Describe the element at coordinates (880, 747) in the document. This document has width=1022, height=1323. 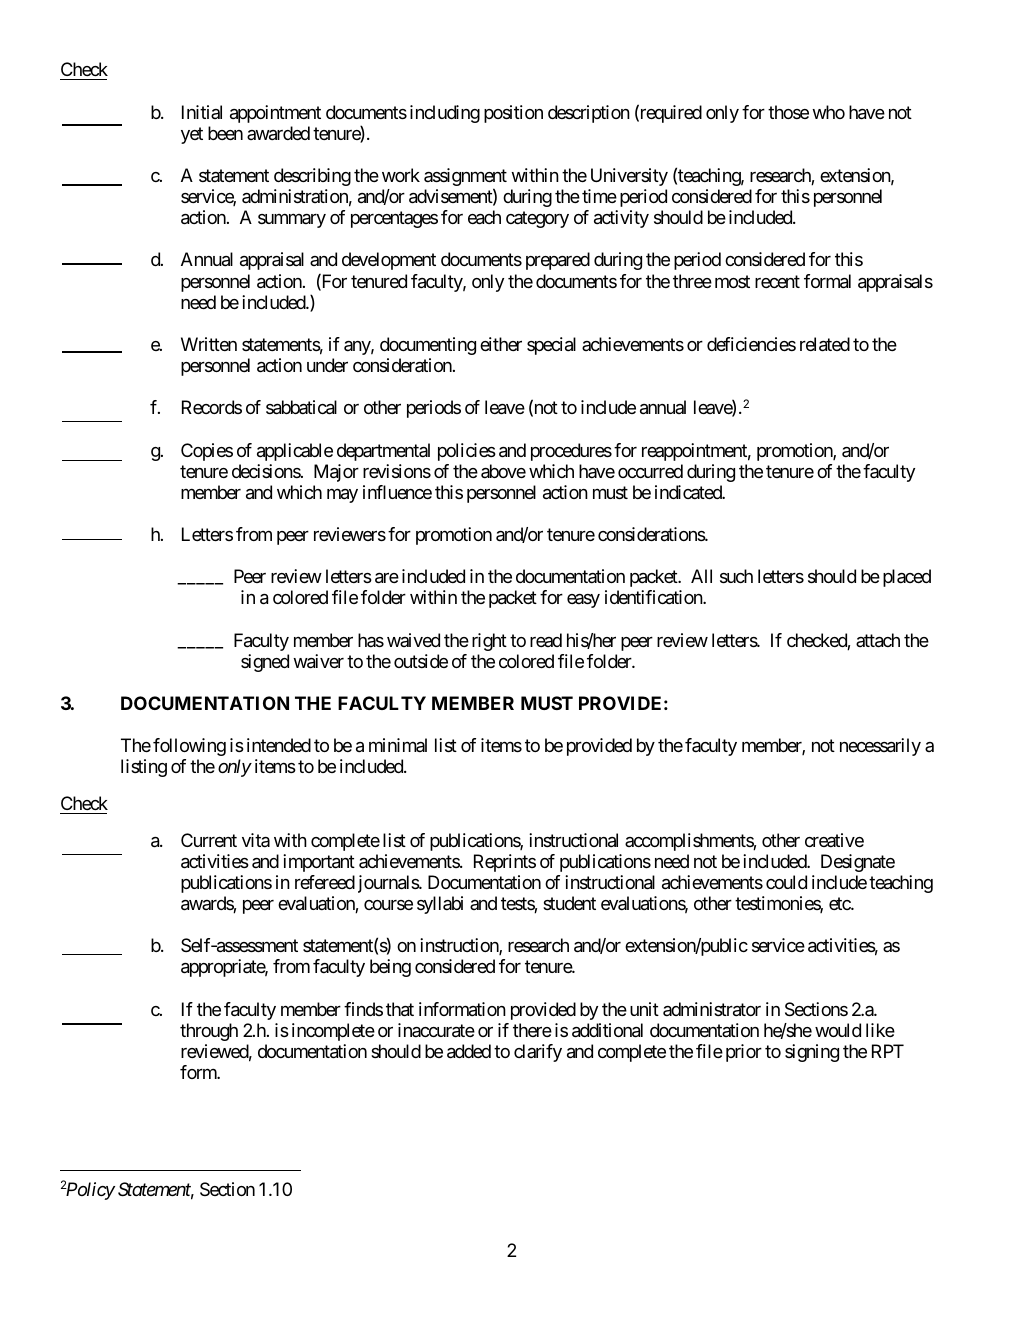
I see `necessarily` at that location.
